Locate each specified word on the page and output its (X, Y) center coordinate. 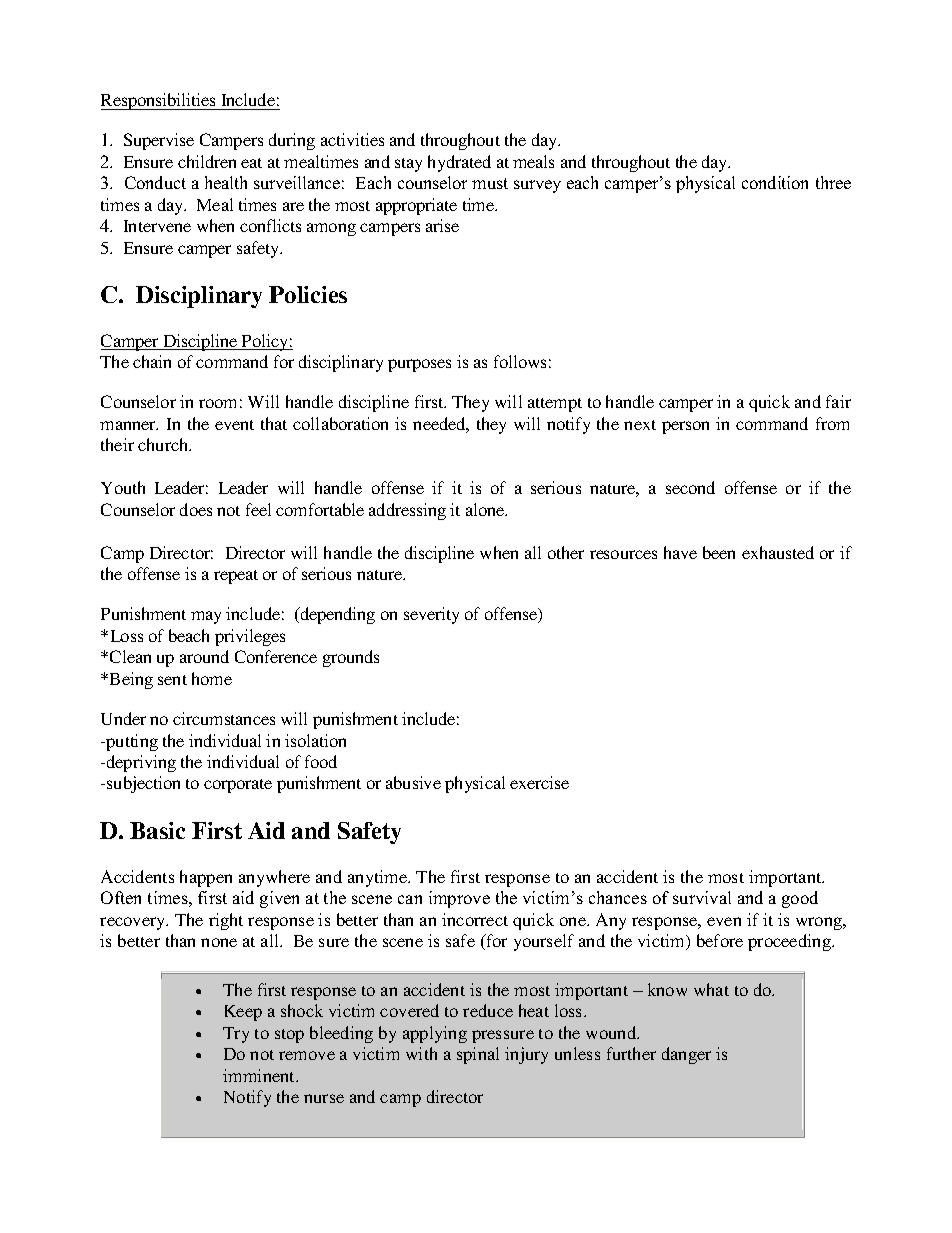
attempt (555, 405)
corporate (238, 786)
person (685, 427)
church (164, 444)
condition (775, 182)
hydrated (459, 163)
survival (702, 897)
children (207, 161)
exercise (539, 782)
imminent (260, 1075)
